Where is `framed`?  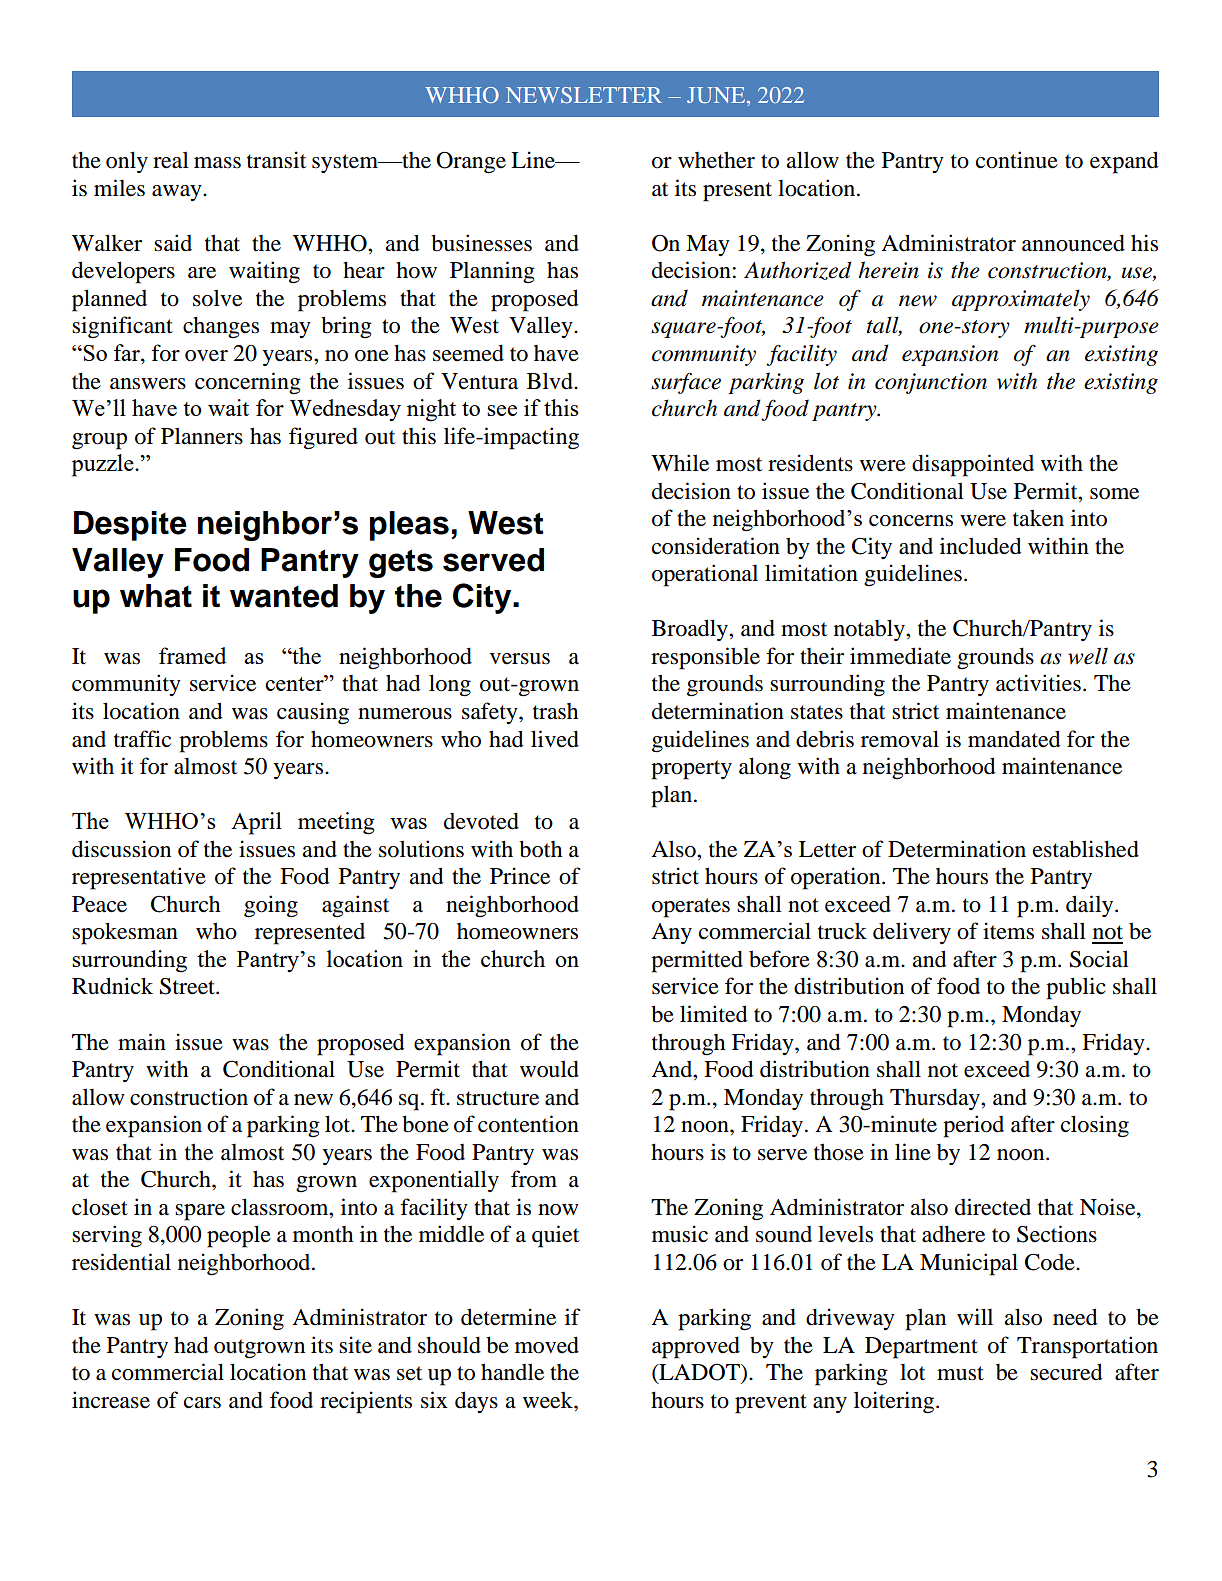
framed is located at coordinates (192, 655).
